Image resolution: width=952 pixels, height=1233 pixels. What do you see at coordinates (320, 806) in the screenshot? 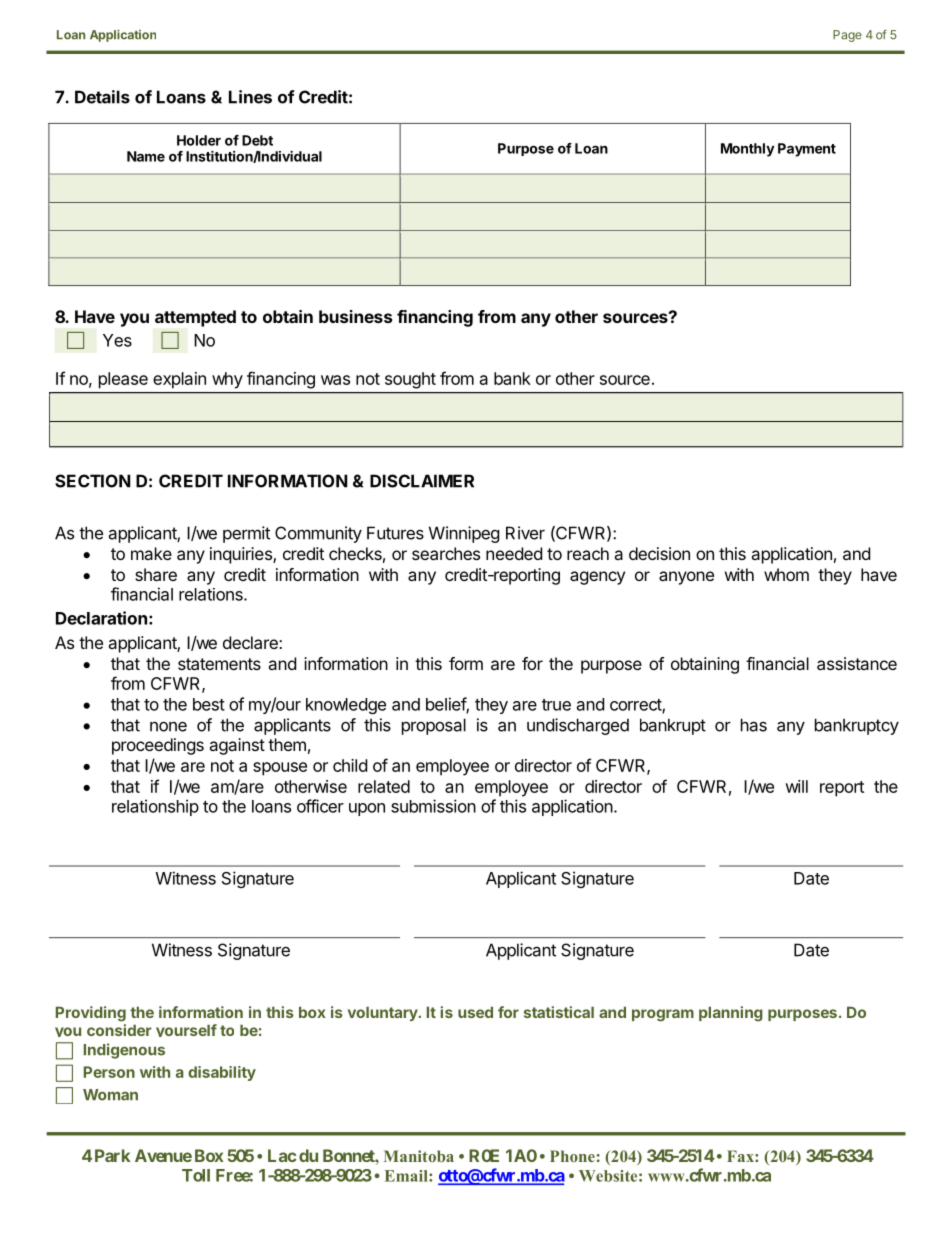
I see `officer` at bounding box center [320, 806].
